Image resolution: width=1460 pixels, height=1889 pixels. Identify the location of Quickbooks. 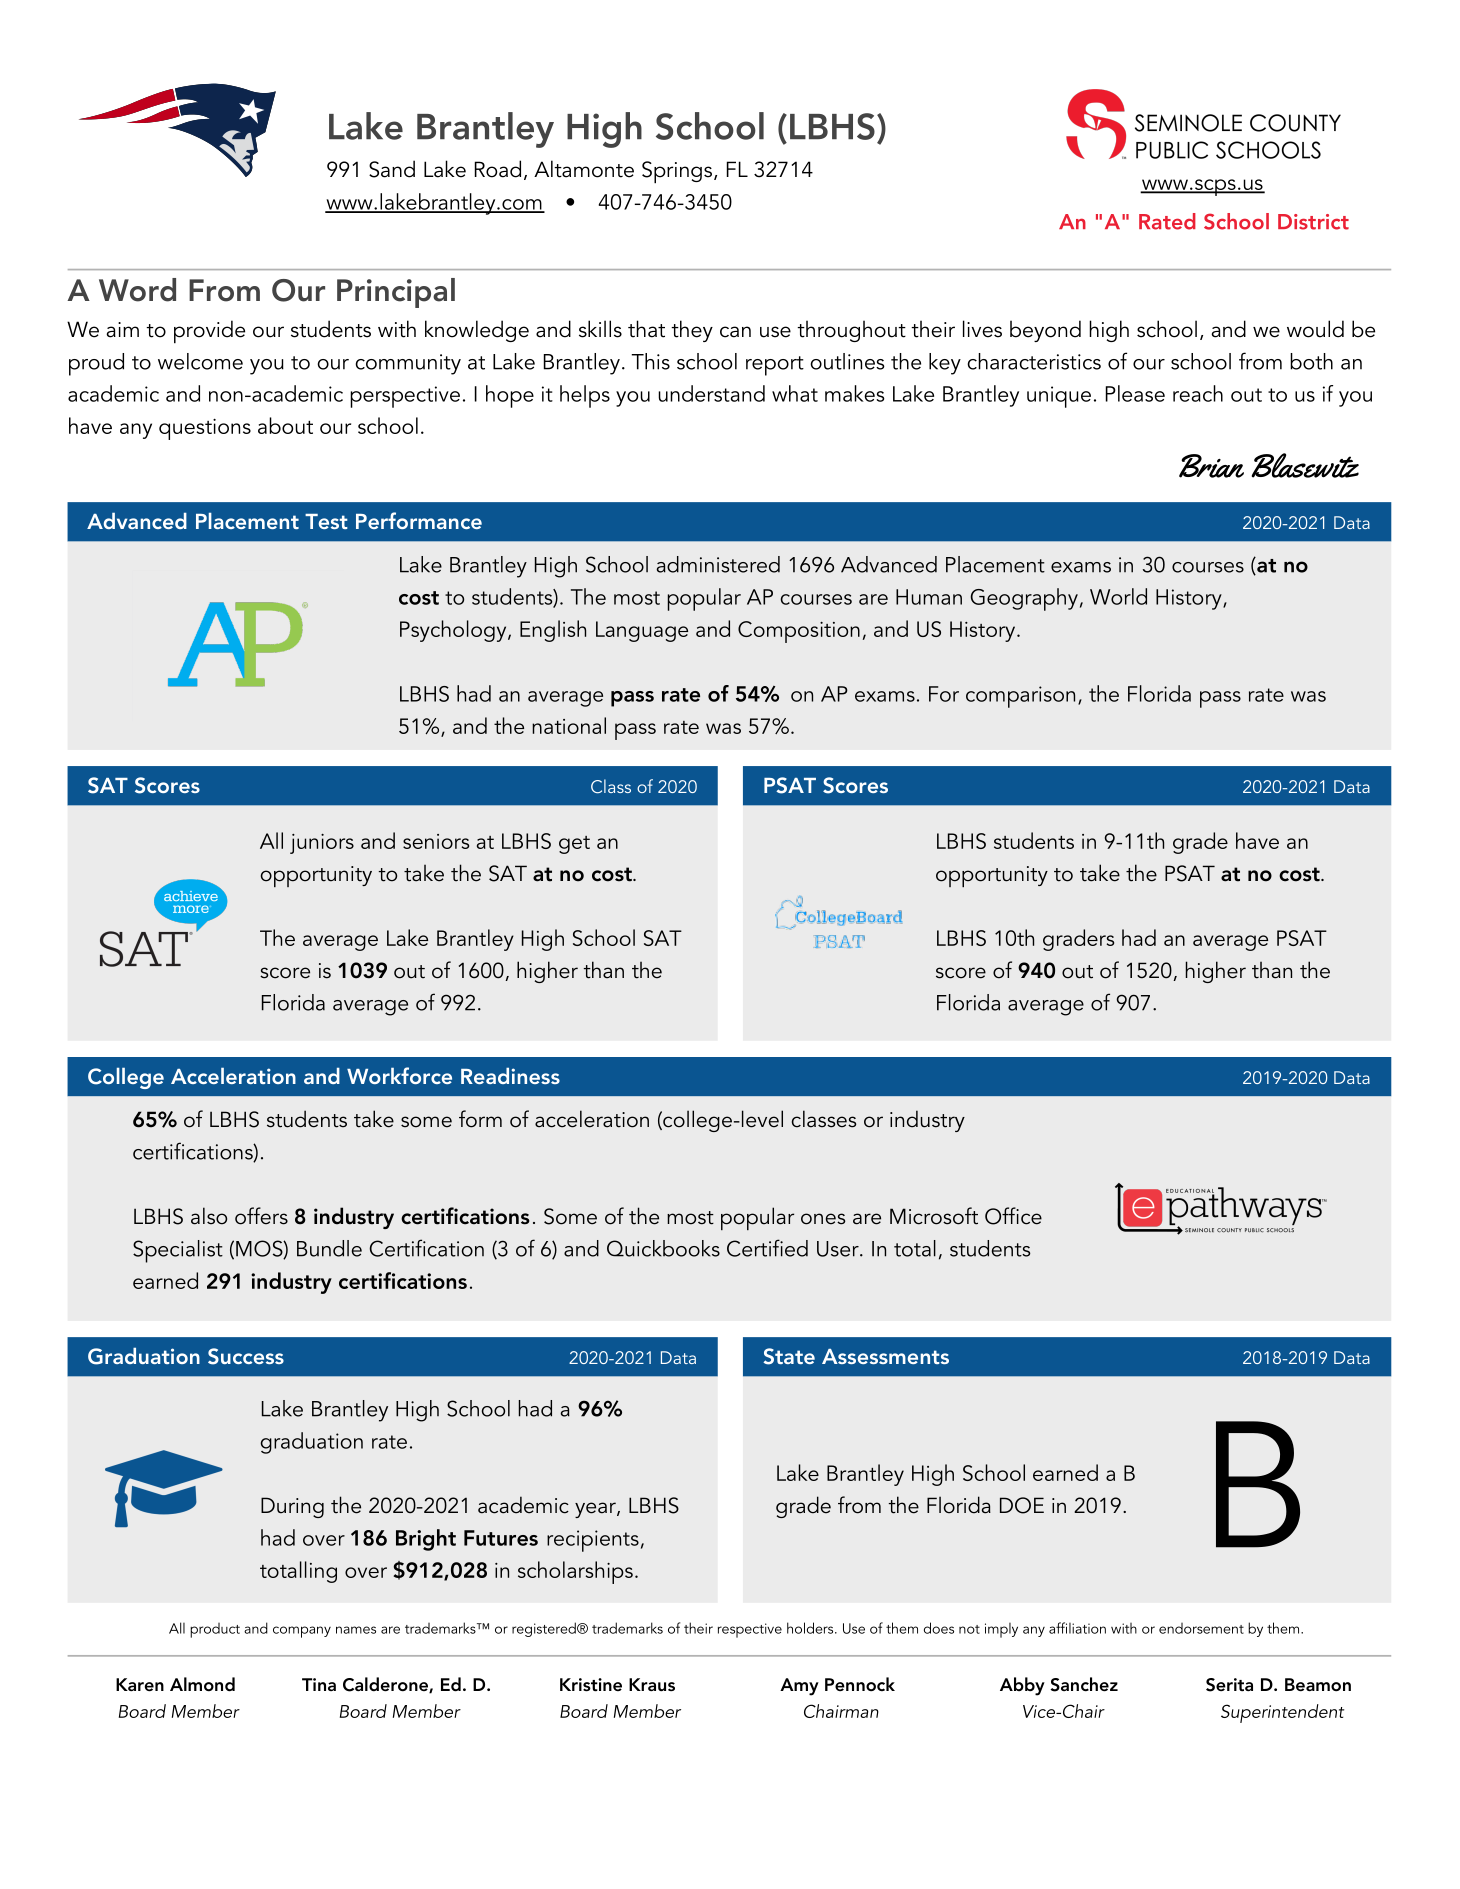
(663, 1248).
